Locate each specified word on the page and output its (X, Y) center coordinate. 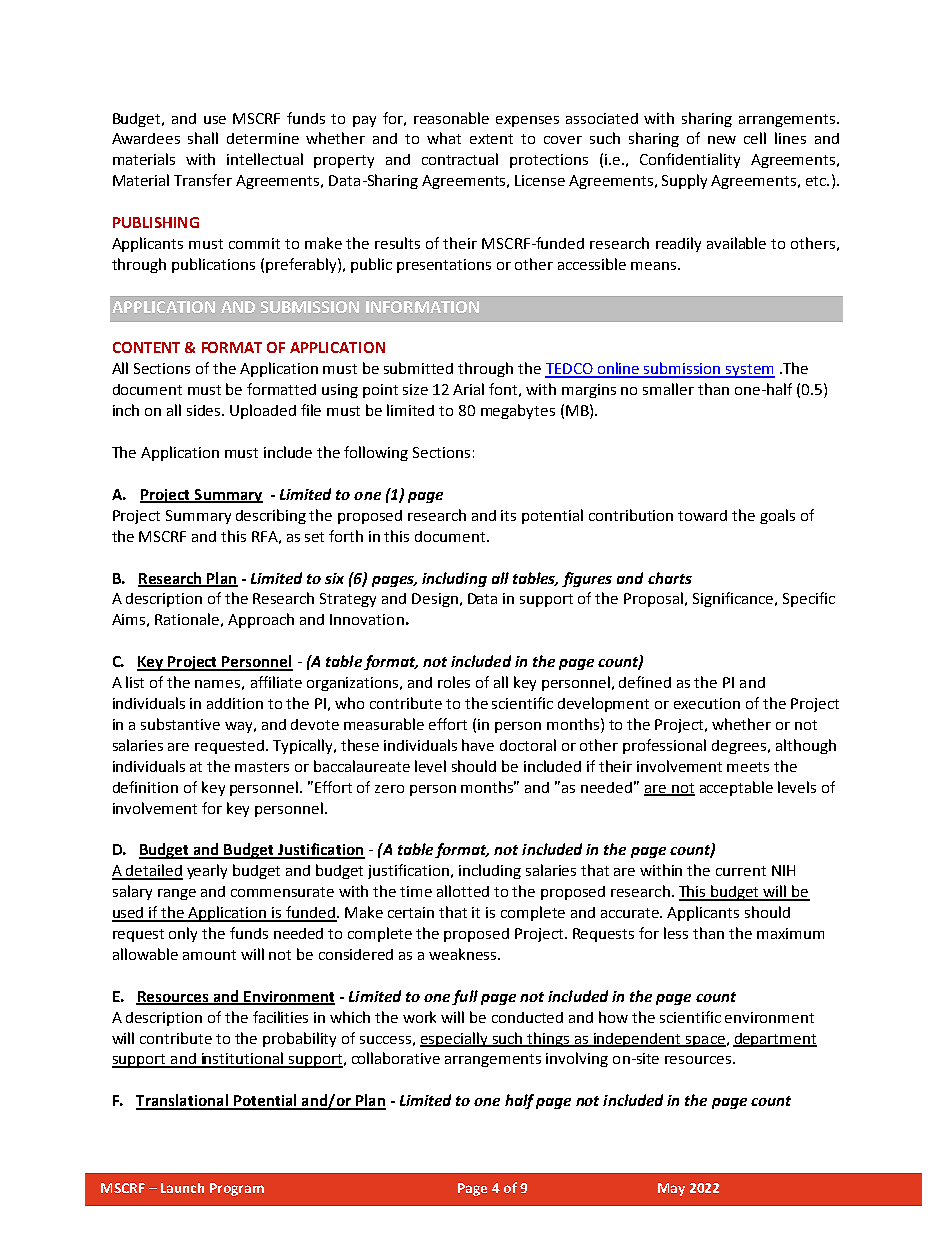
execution (707, 703)
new (722, 140)
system (749, 371)
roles (454, 682)
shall (203, 138)
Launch (182, 1188)
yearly (207, 871)
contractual (460, 159)
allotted (463, 891)
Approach (261, 620)
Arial (468, 389)
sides (205, 410)
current (741, 871)
